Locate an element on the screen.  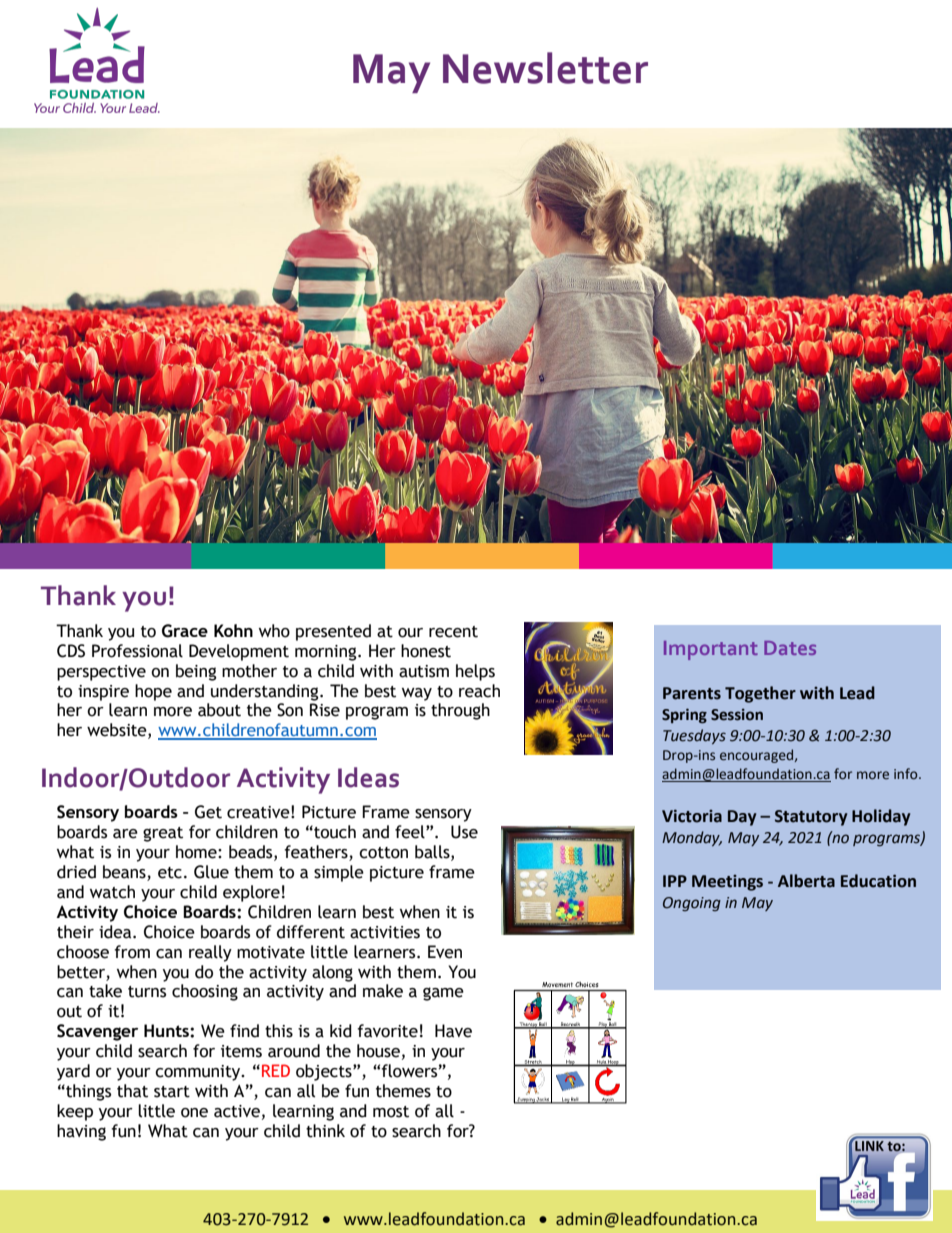
Newsletter is located at coordinates (545, 68).
